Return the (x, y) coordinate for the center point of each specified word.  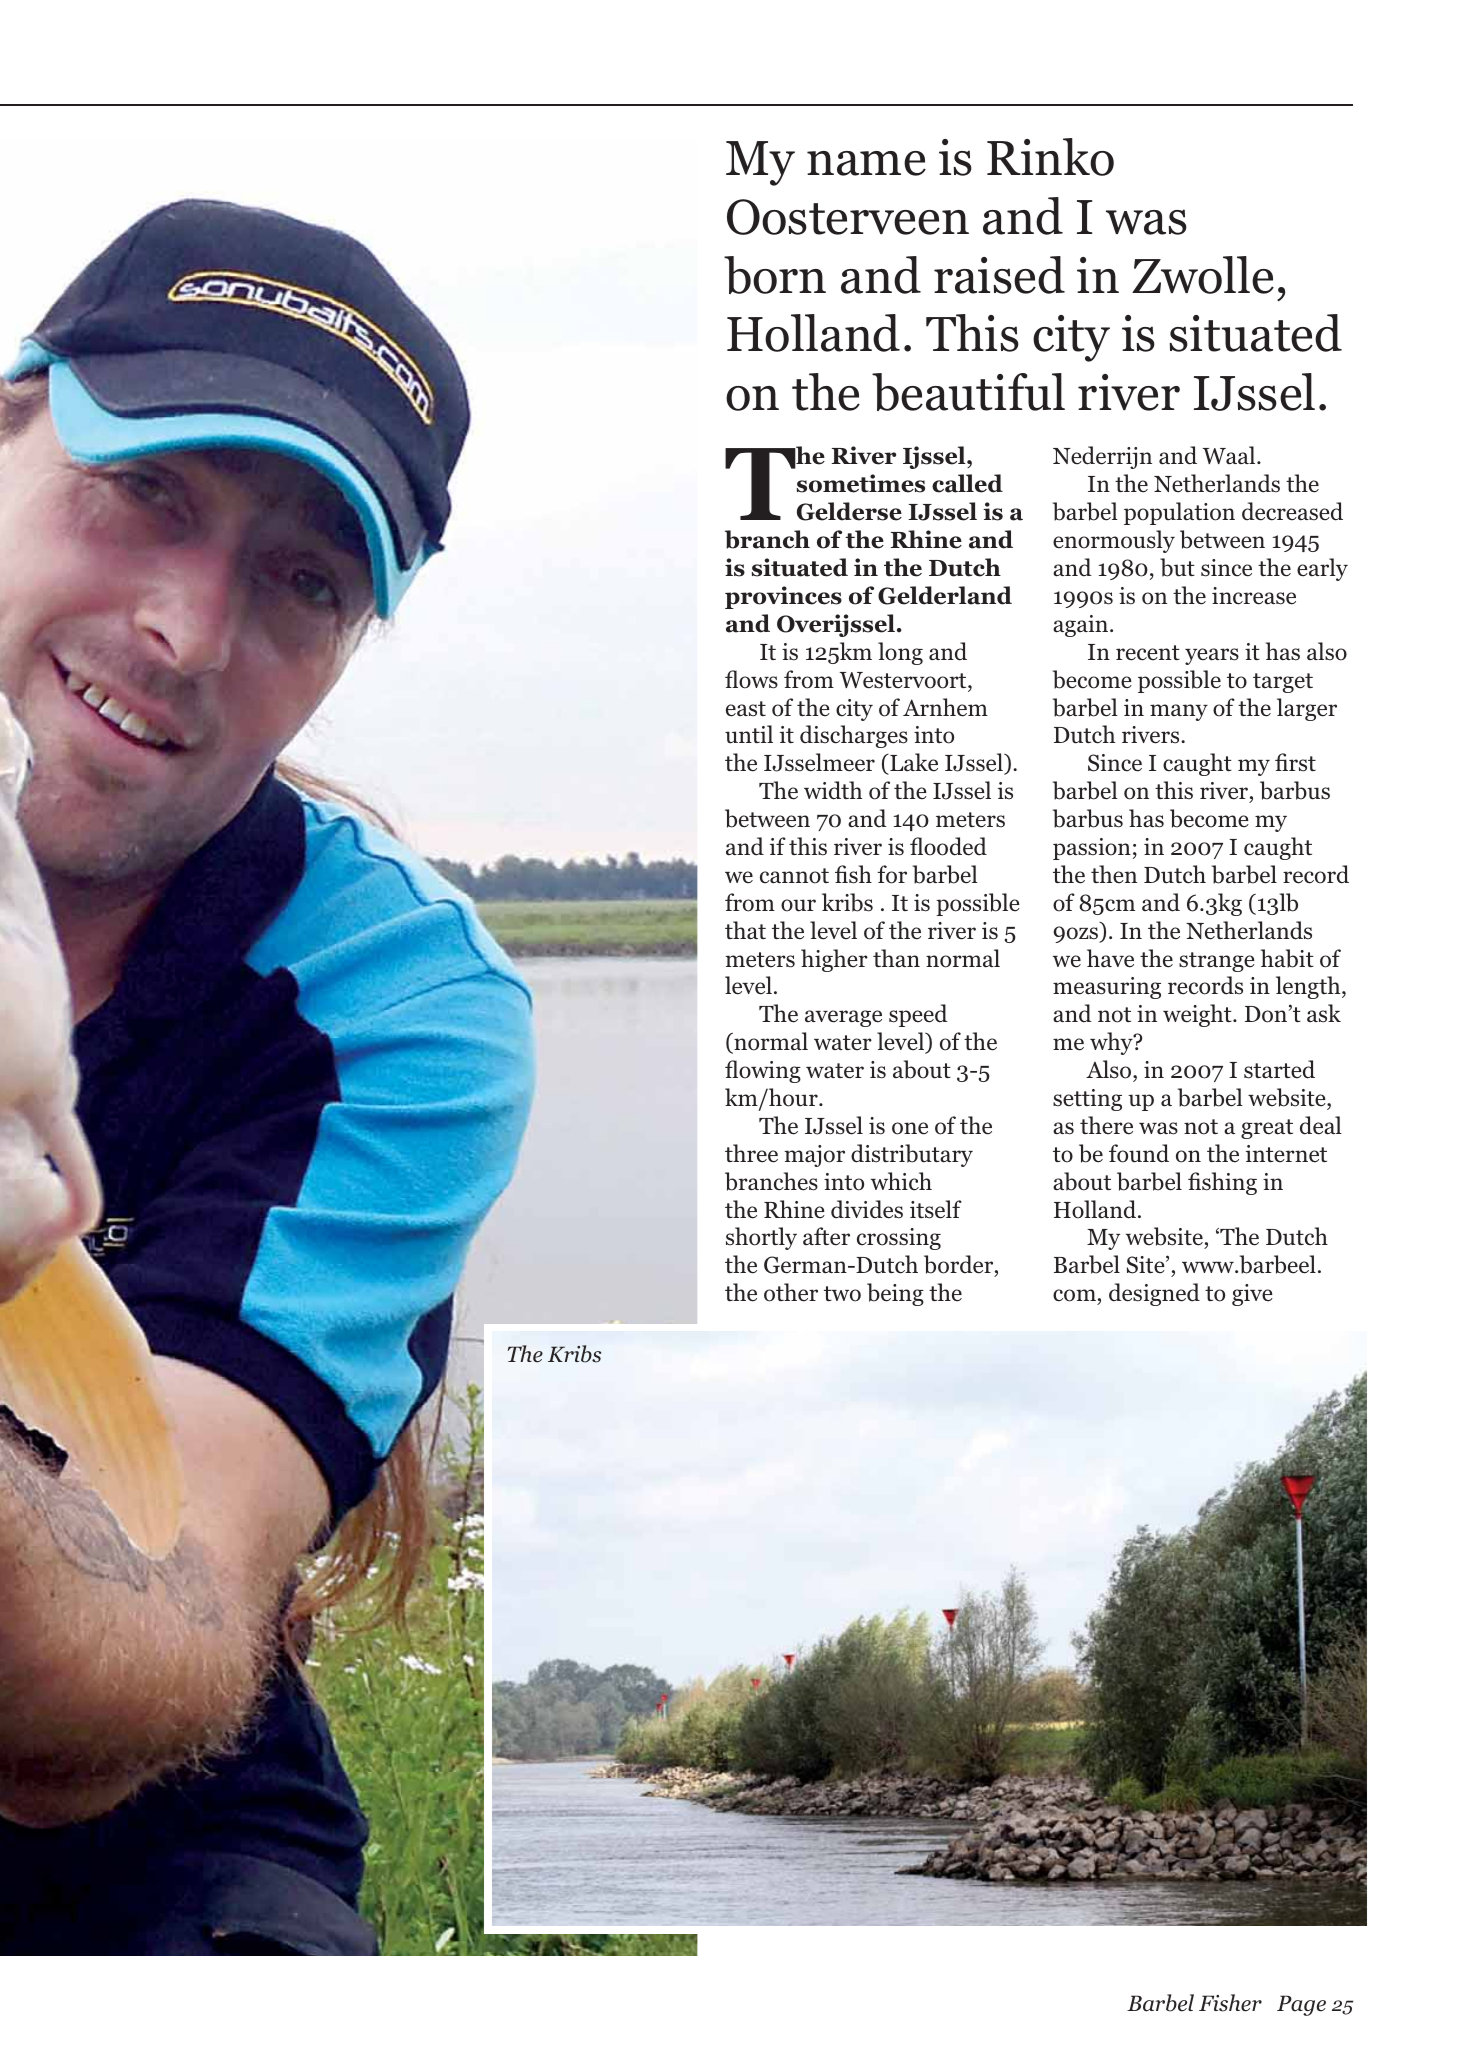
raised (999, 275)
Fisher (1230, 2003)
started (1279, 1069)
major (814, 1156)
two (842, 1294)
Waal (1230, 455)
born (775, 275)
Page (1301, 2005)
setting (1087, 1100)
